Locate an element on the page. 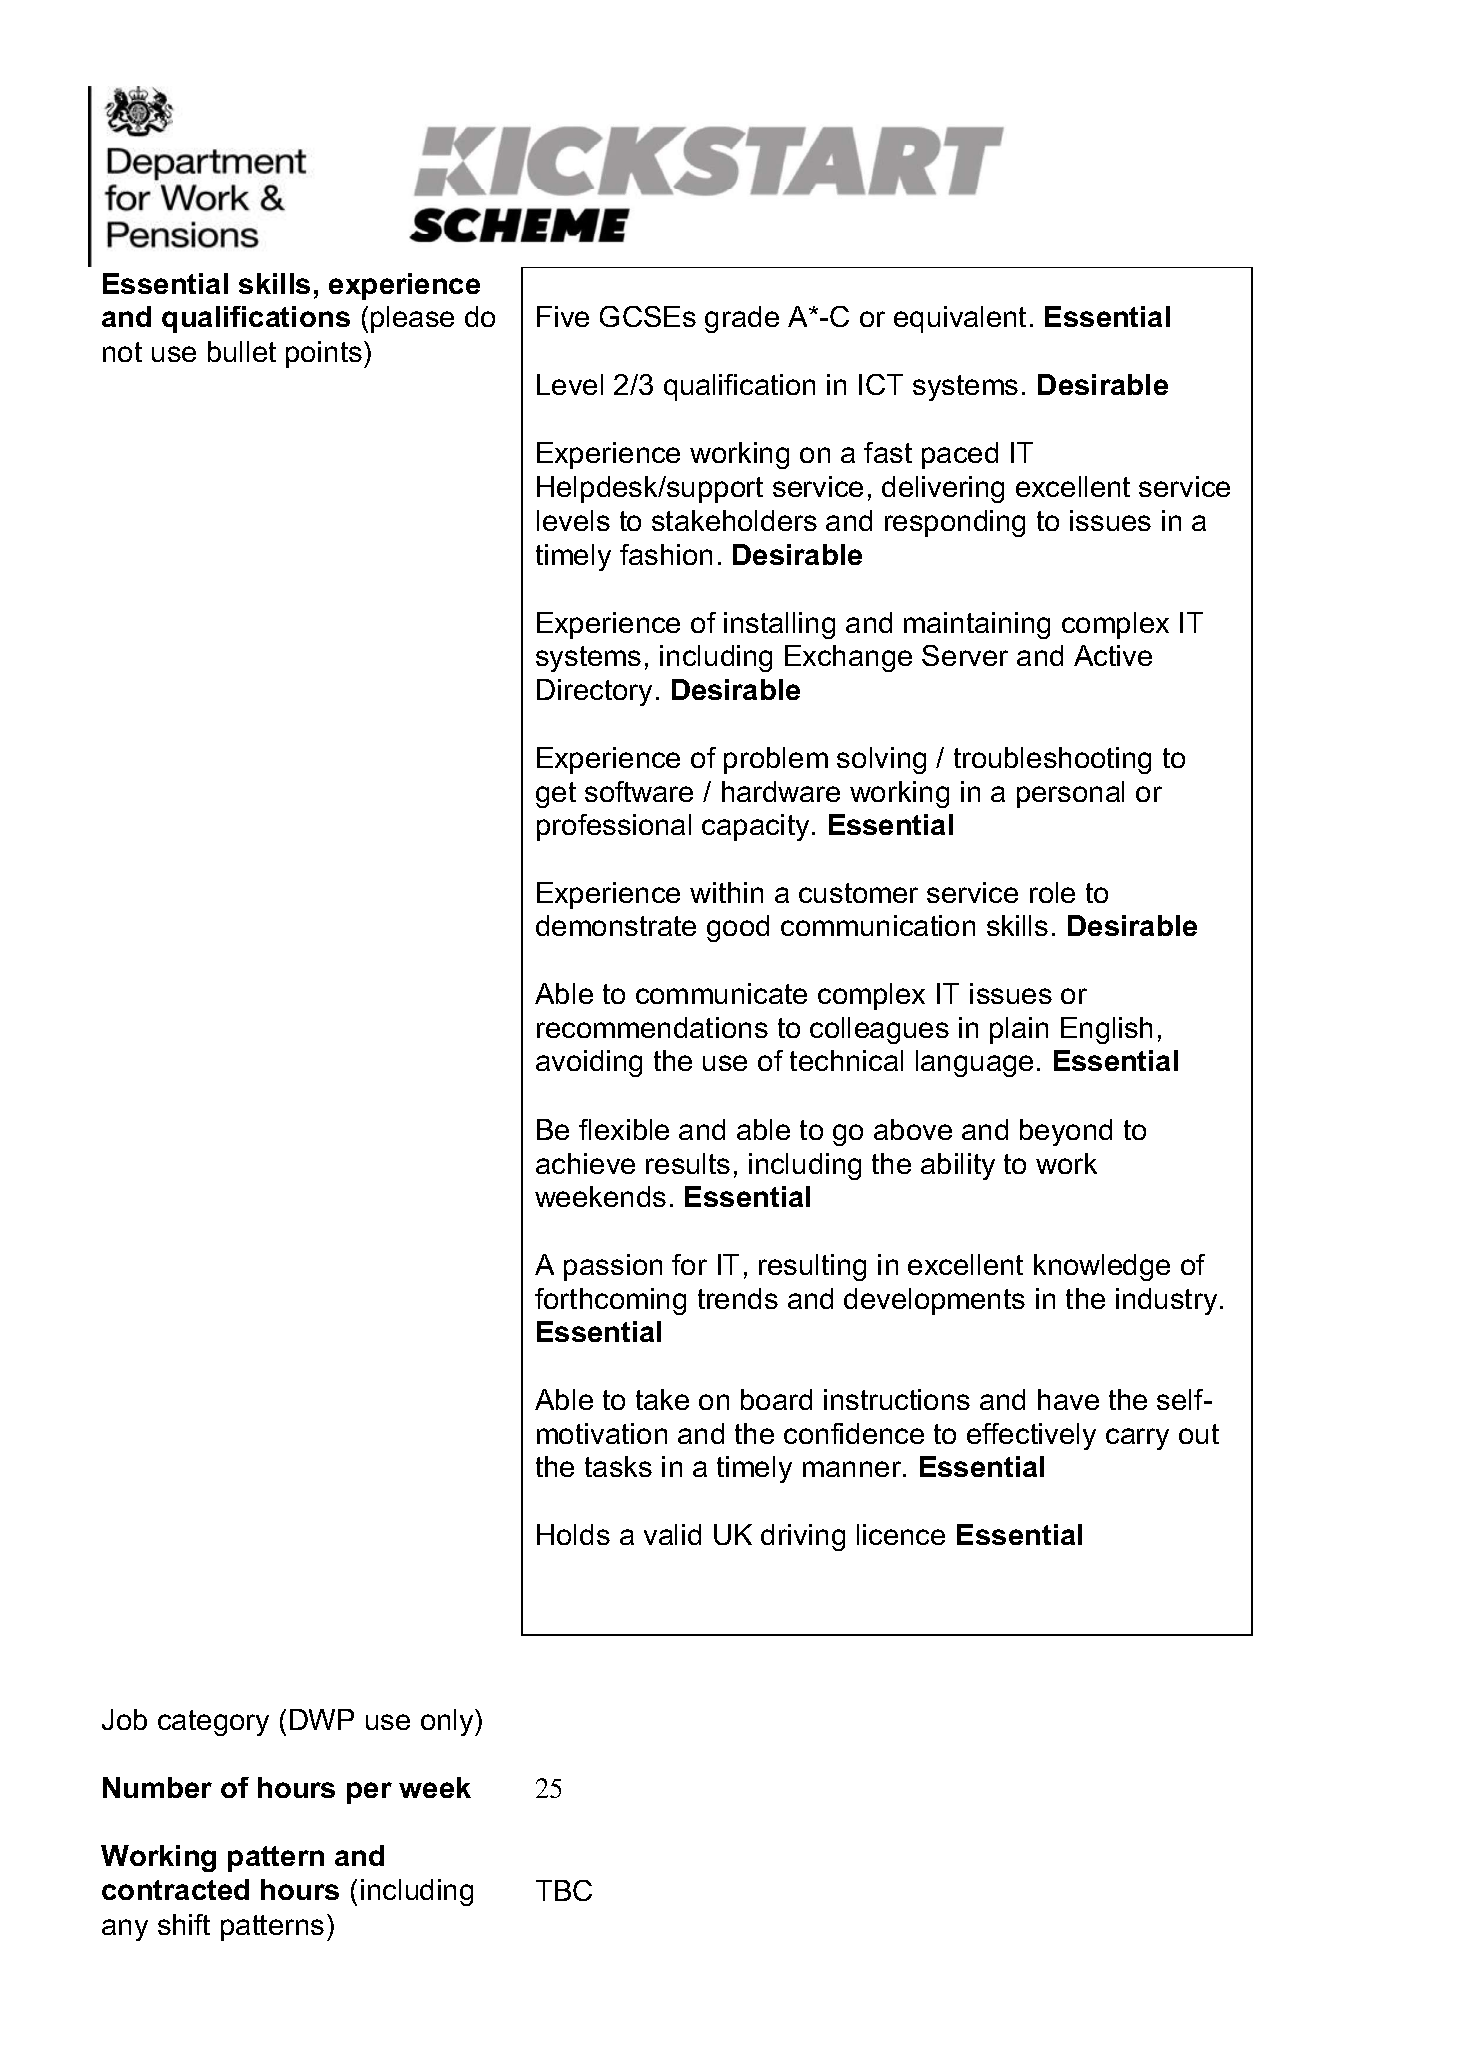 This image has width=1458, height=2062. achieve is located at coordinates (585, 1163).
